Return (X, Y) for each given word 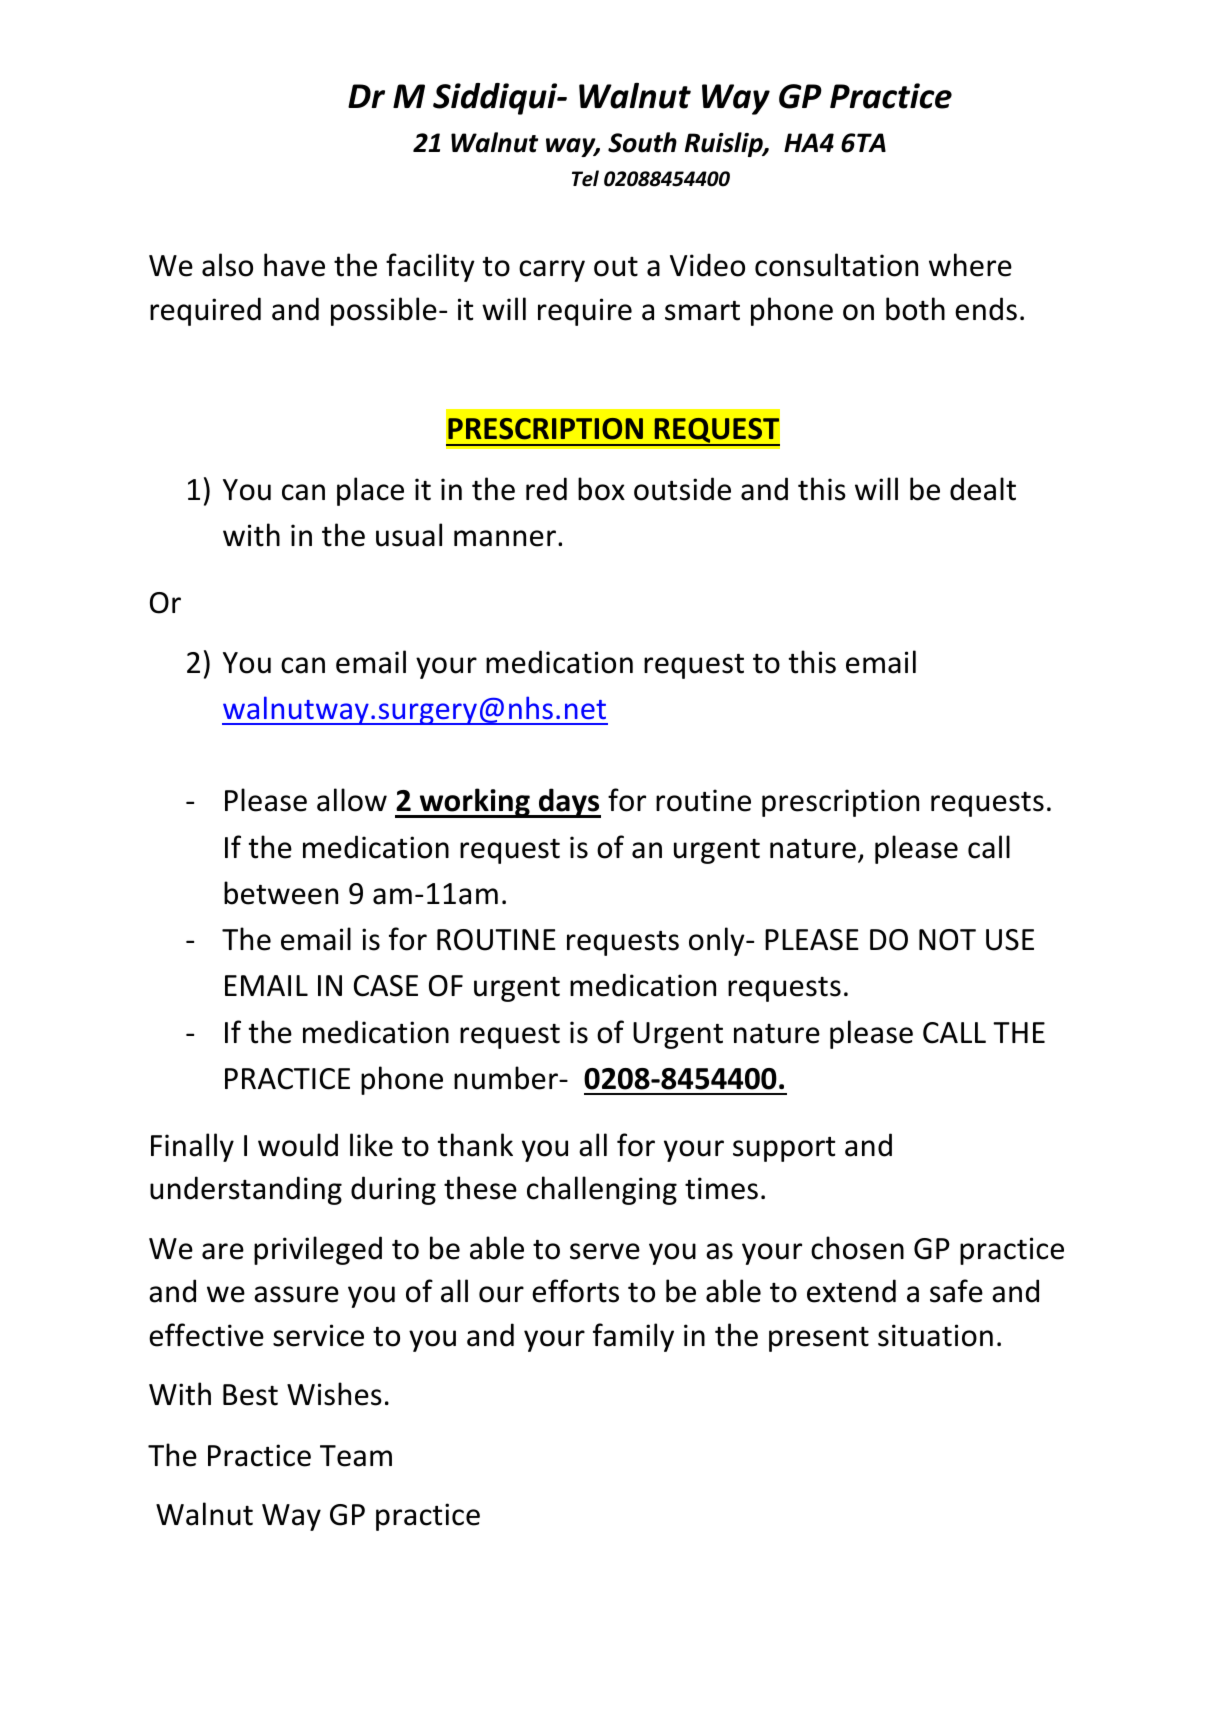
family (633, 1337)
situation (935, 1335)
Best (250, 1395)
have (294, 265)
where (970, 265)
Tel (585, 178)
